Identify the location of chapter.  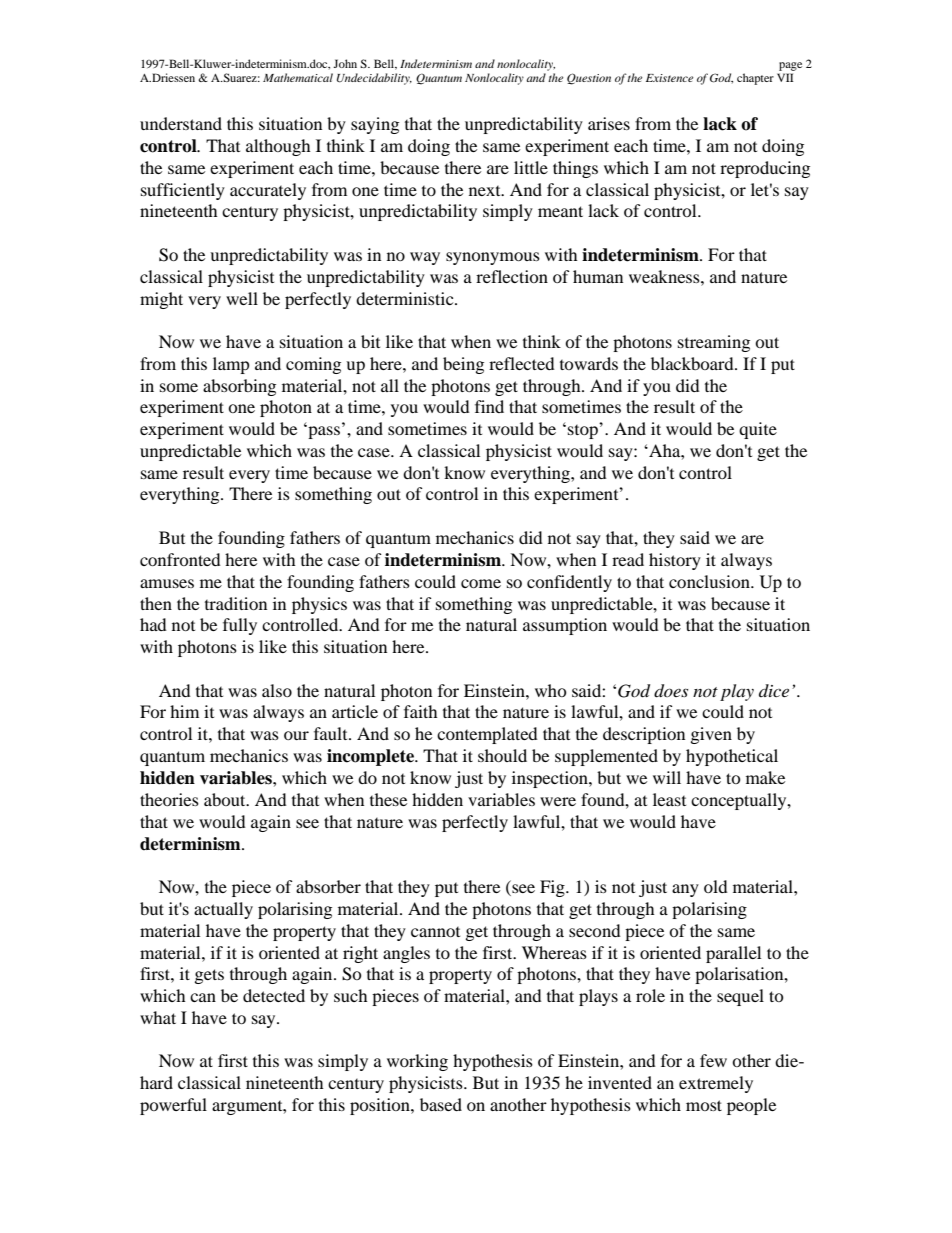
(755, 79).
